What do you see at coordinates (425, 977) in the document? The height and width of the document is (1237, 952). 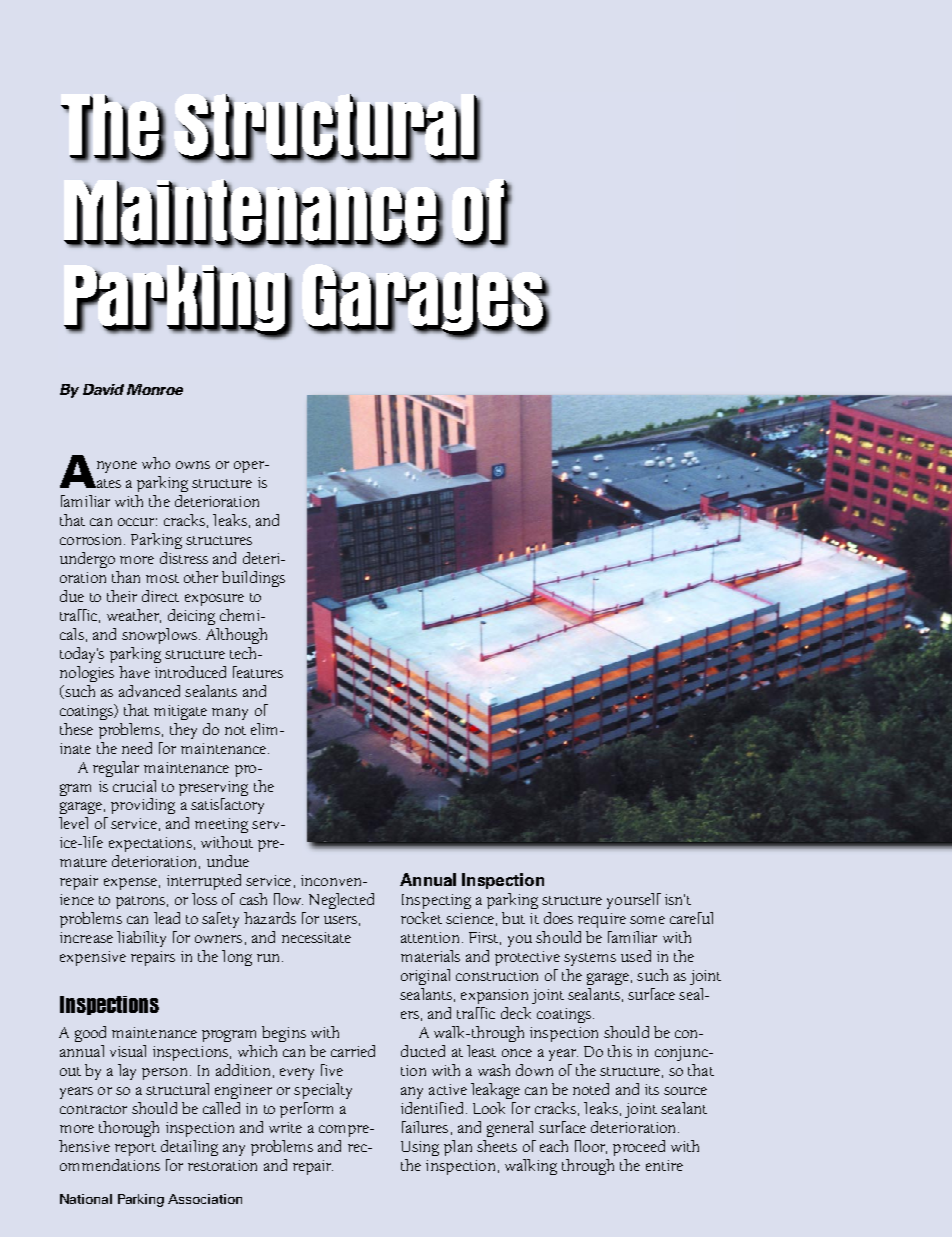 I see `original` at bounding box center [425, 977].
